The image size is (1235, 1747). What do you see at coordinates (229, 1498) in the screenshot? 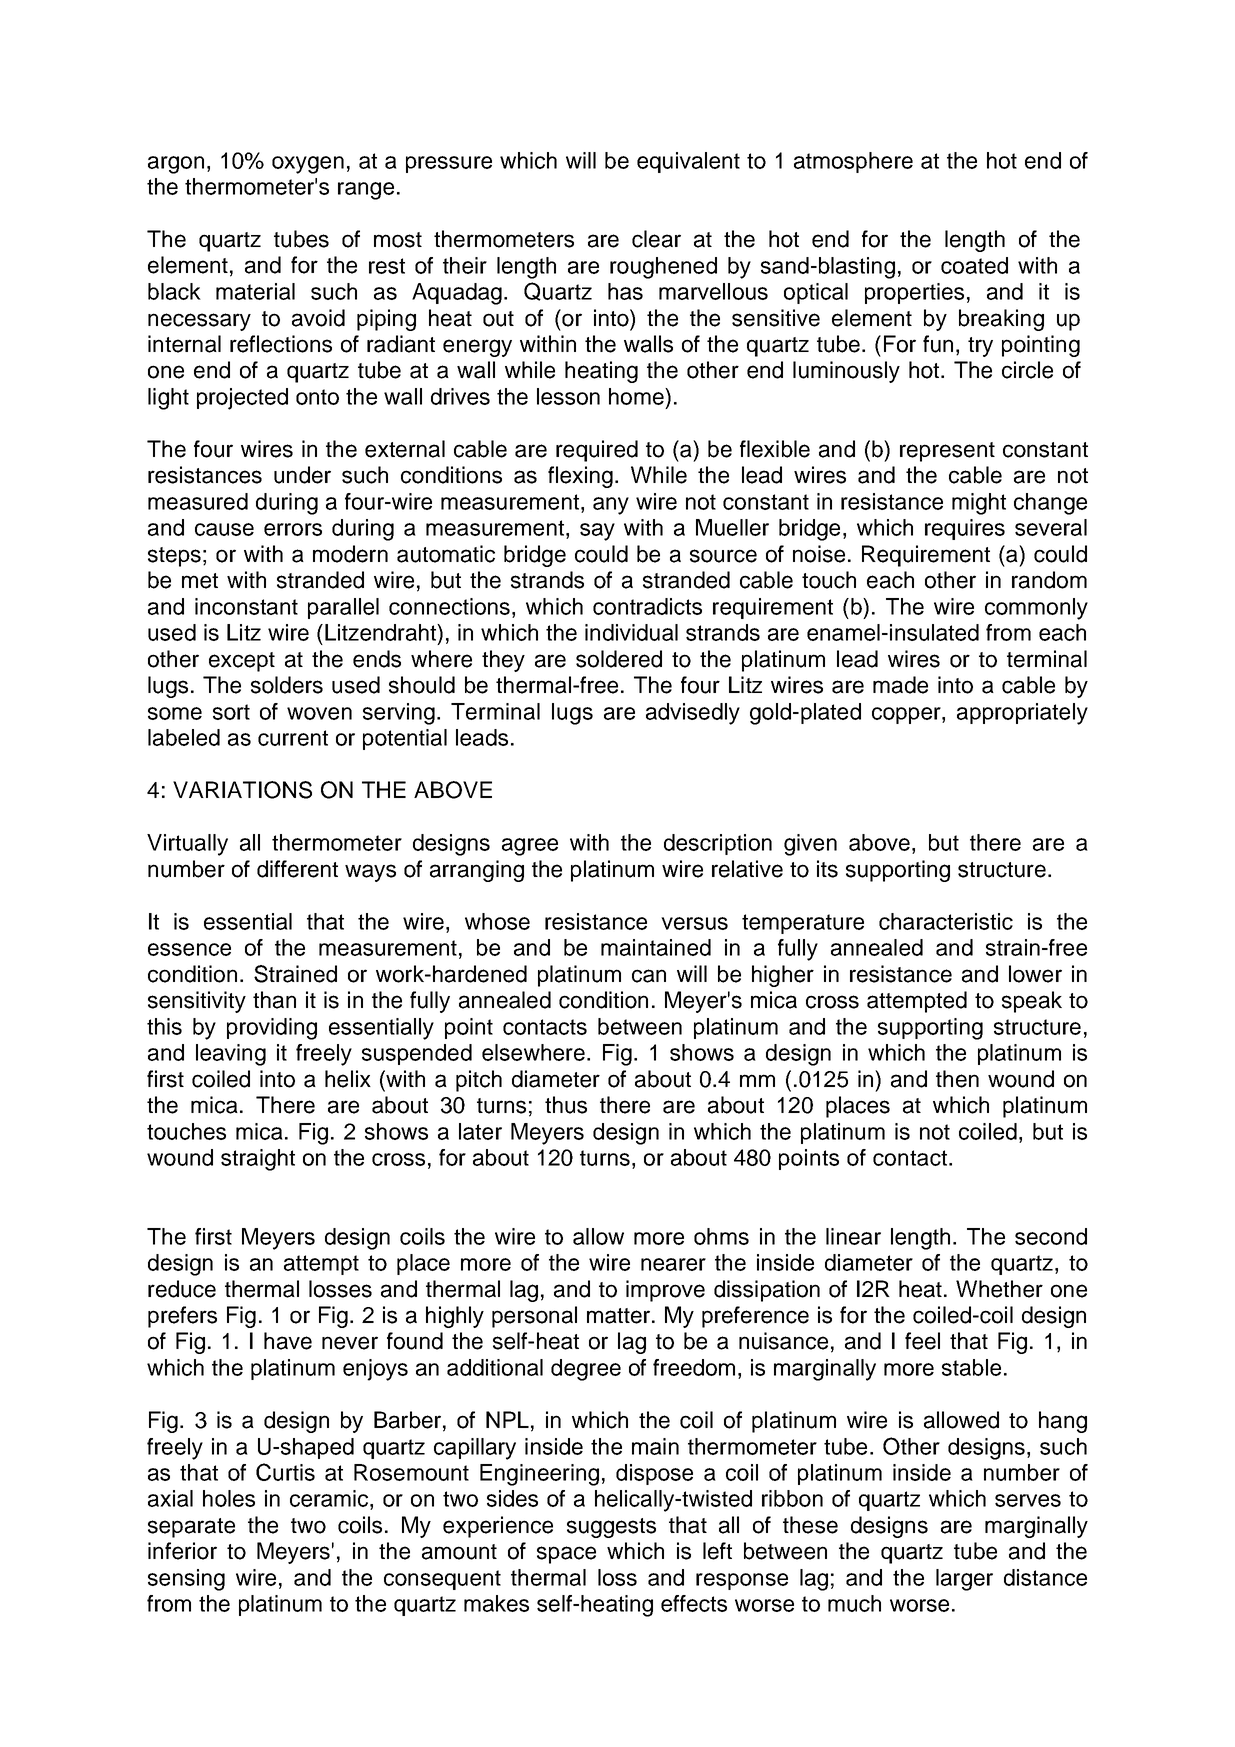
I see `holes` at bounding box center [229, 1498].
